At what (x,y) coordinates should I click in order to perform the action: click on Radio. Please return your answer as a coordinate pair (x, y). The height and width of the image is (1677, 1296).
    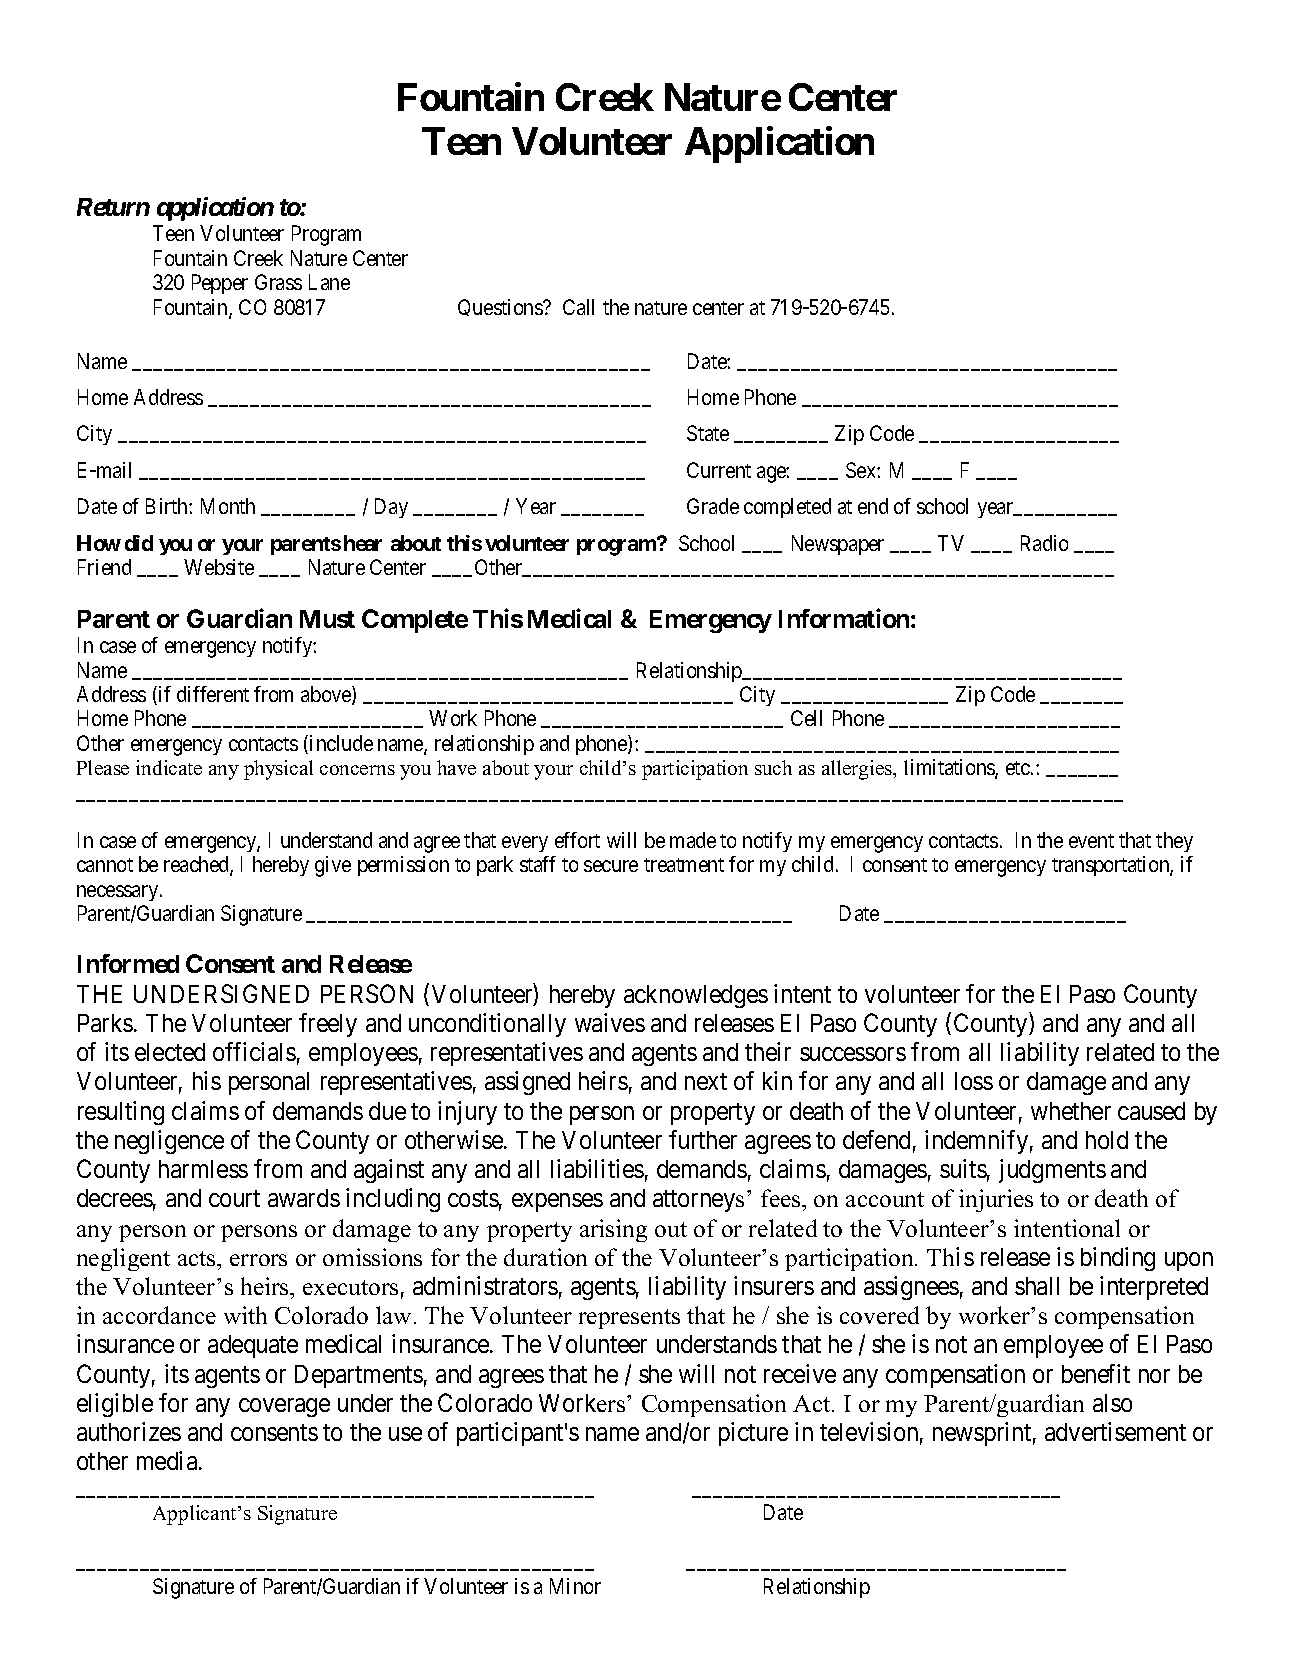
    Looking at the image, I should click on (1044, 543).
